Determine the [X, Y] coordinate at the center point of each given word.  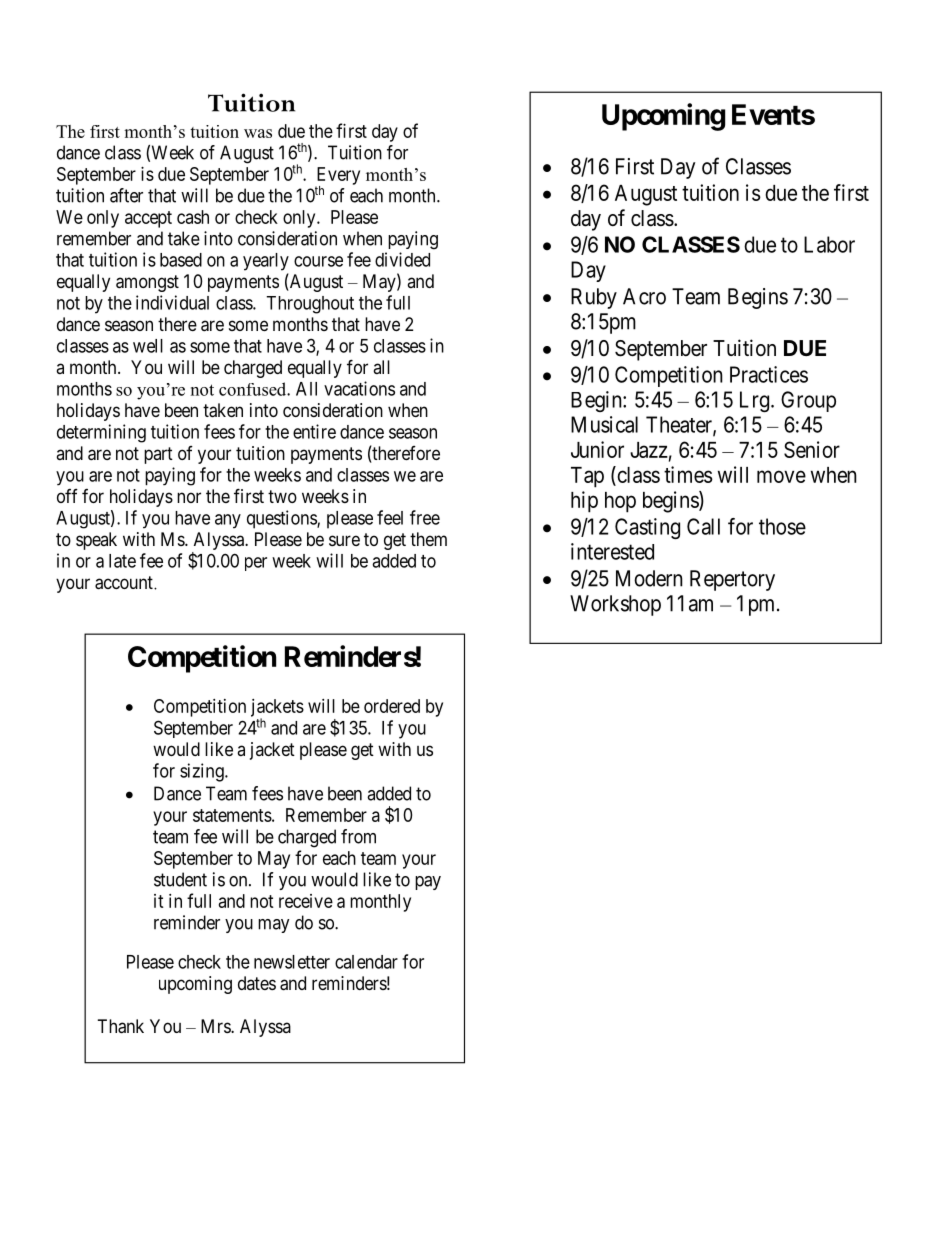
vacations [359, 388]
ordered [392, 706]
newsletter [292, 962]
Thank [121, 1026]
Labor [829, 244]
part [158, 455]
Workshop [615, 605]
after [126, 195]
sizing [203, 772]
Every [337, 177]
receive [306, 901]
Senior [812, 449]
